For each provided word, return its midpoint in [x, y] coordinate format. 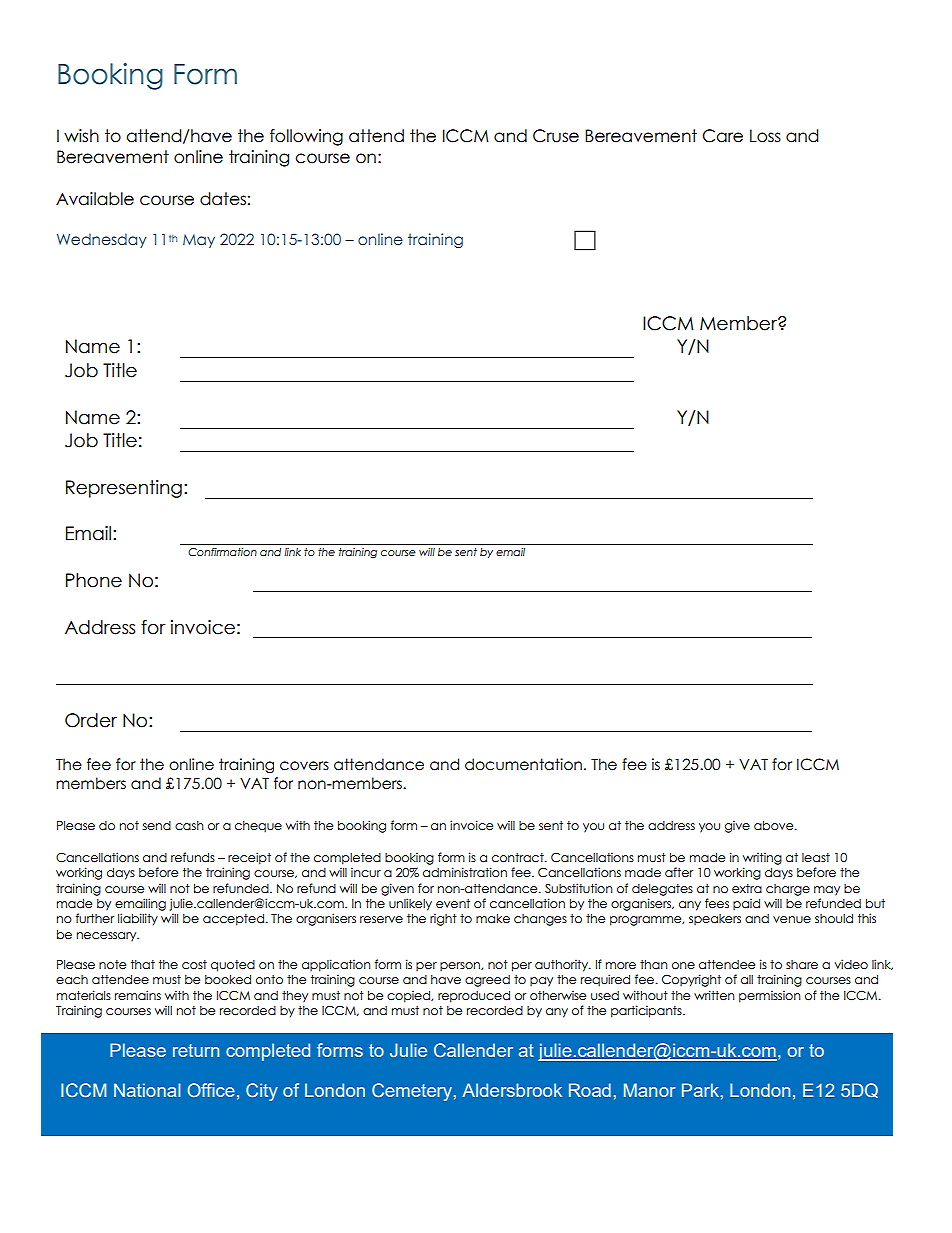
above [775, 826]
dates [223, 199]
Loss [765, 136]
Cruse [556, 136]
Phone [94, 580]
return [196, 1050]
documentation [523, 764]
